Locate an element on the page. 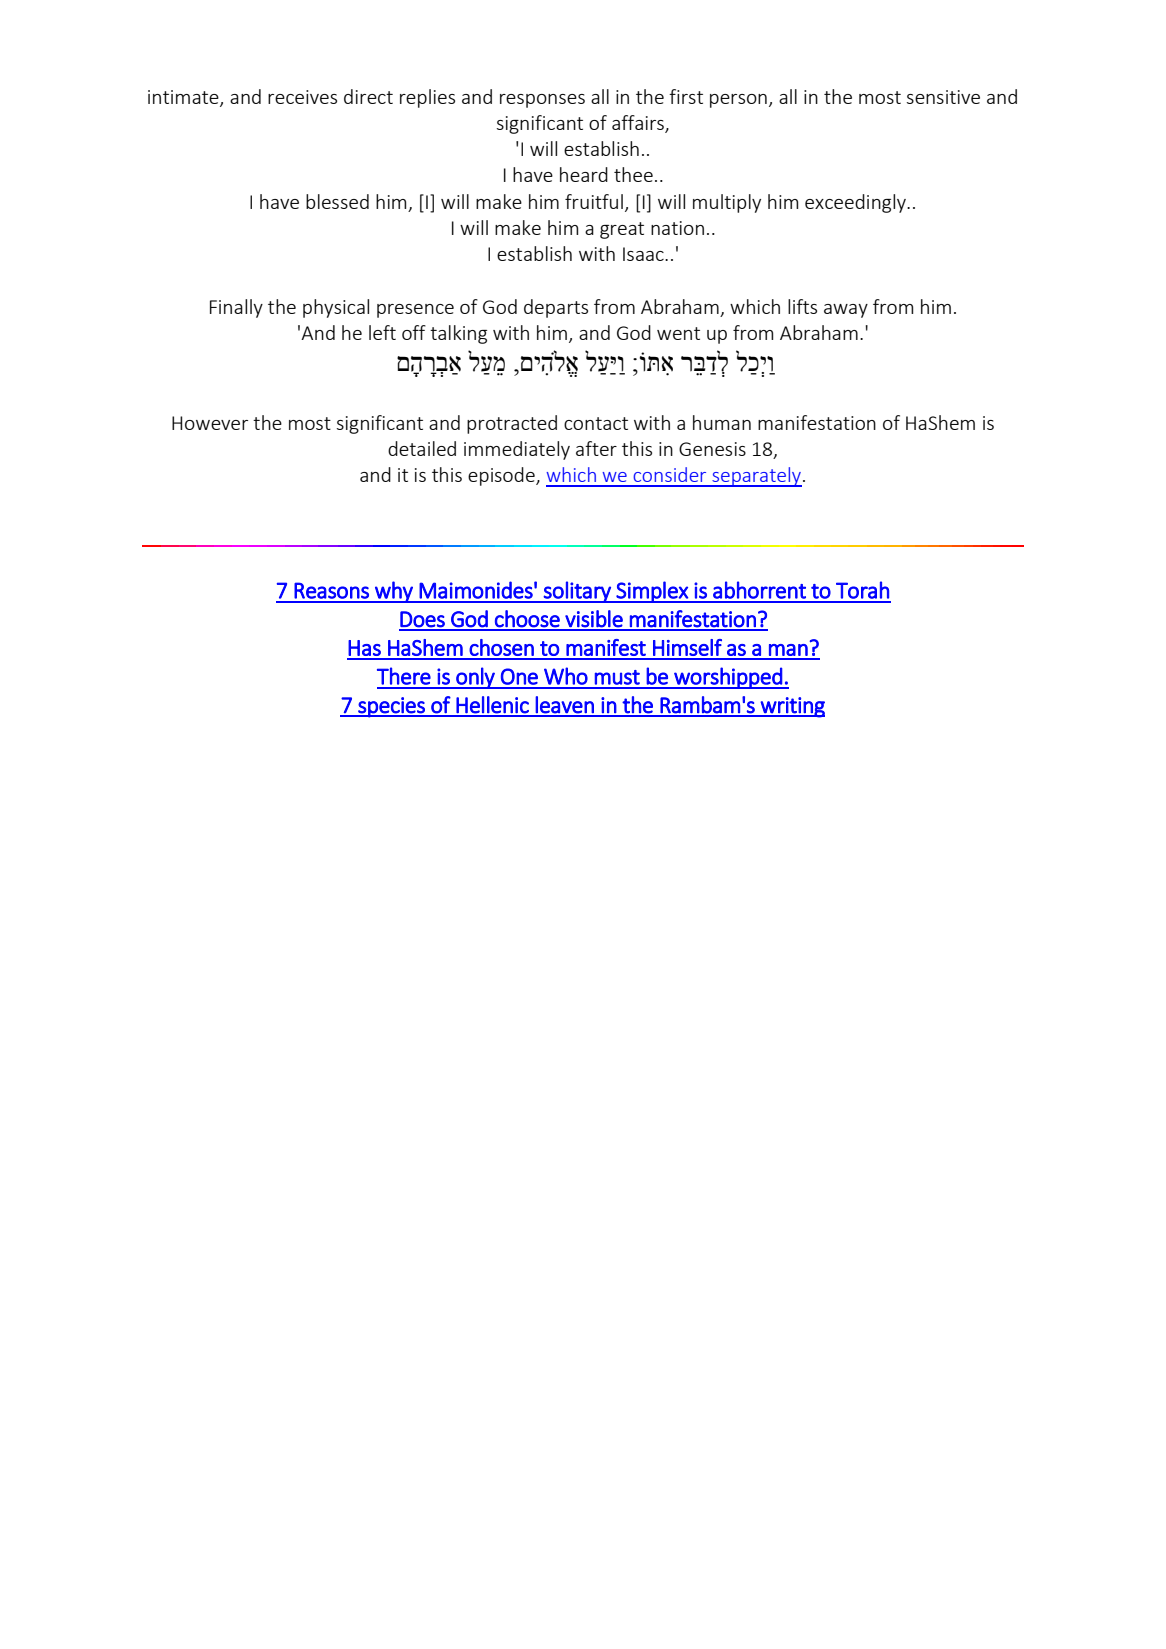  sensitive is located at coordinates (943, 97).
